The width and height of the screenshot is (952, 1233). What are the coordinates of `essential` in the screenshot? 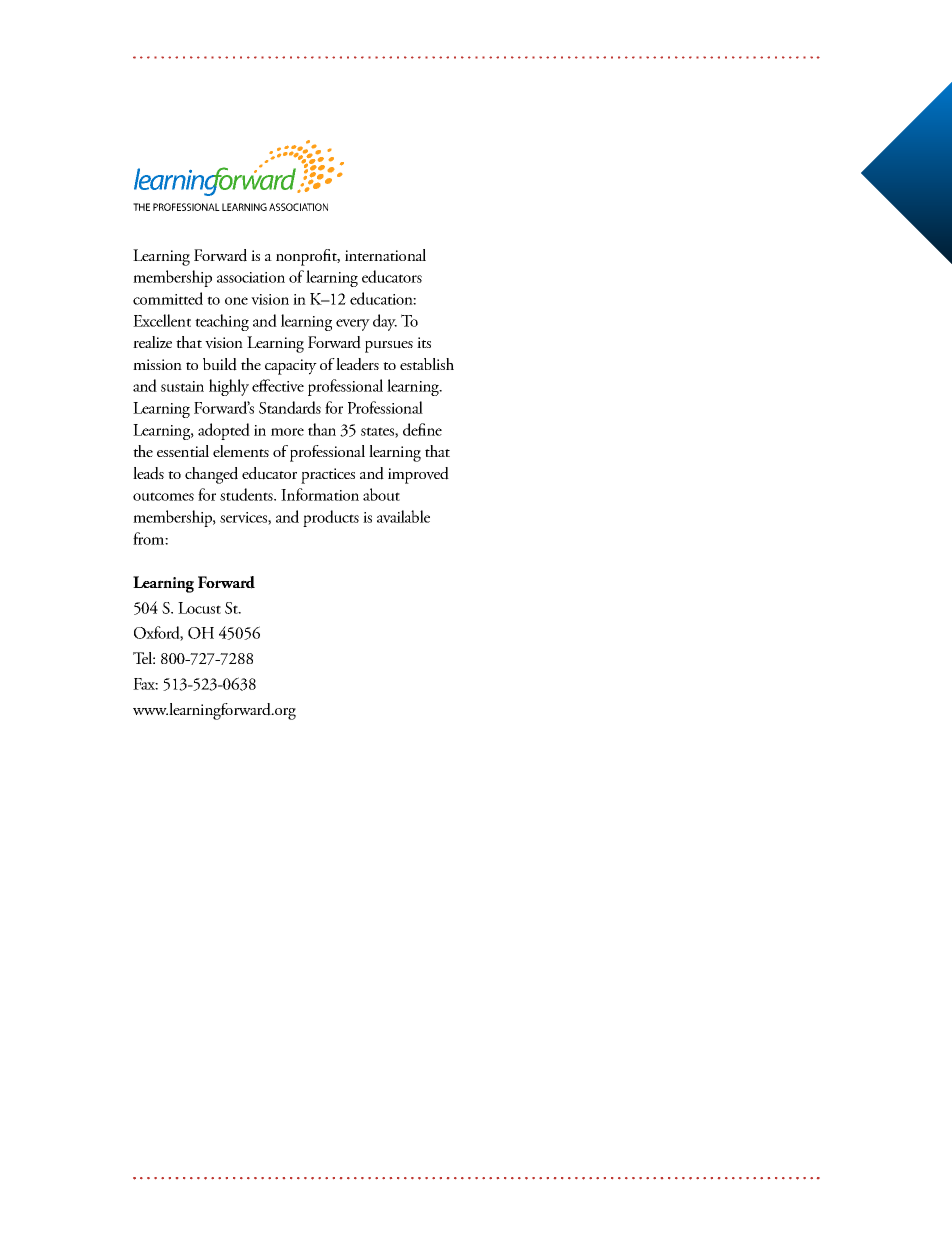 It's located at (183, 451).
